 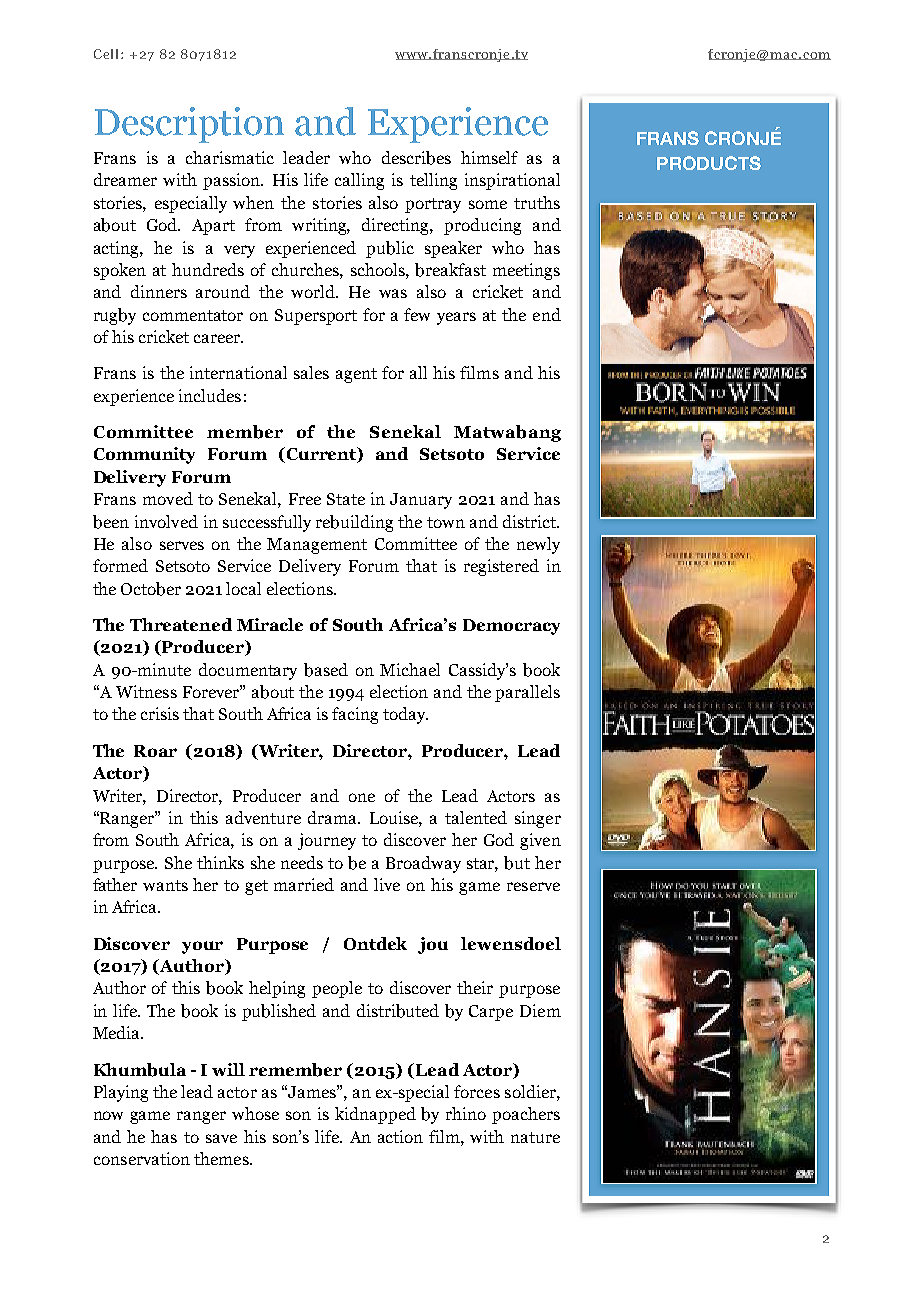 What do you see at coordinates (416, 158) in the document?
I see `describes` at bounding box center [416, 158].
